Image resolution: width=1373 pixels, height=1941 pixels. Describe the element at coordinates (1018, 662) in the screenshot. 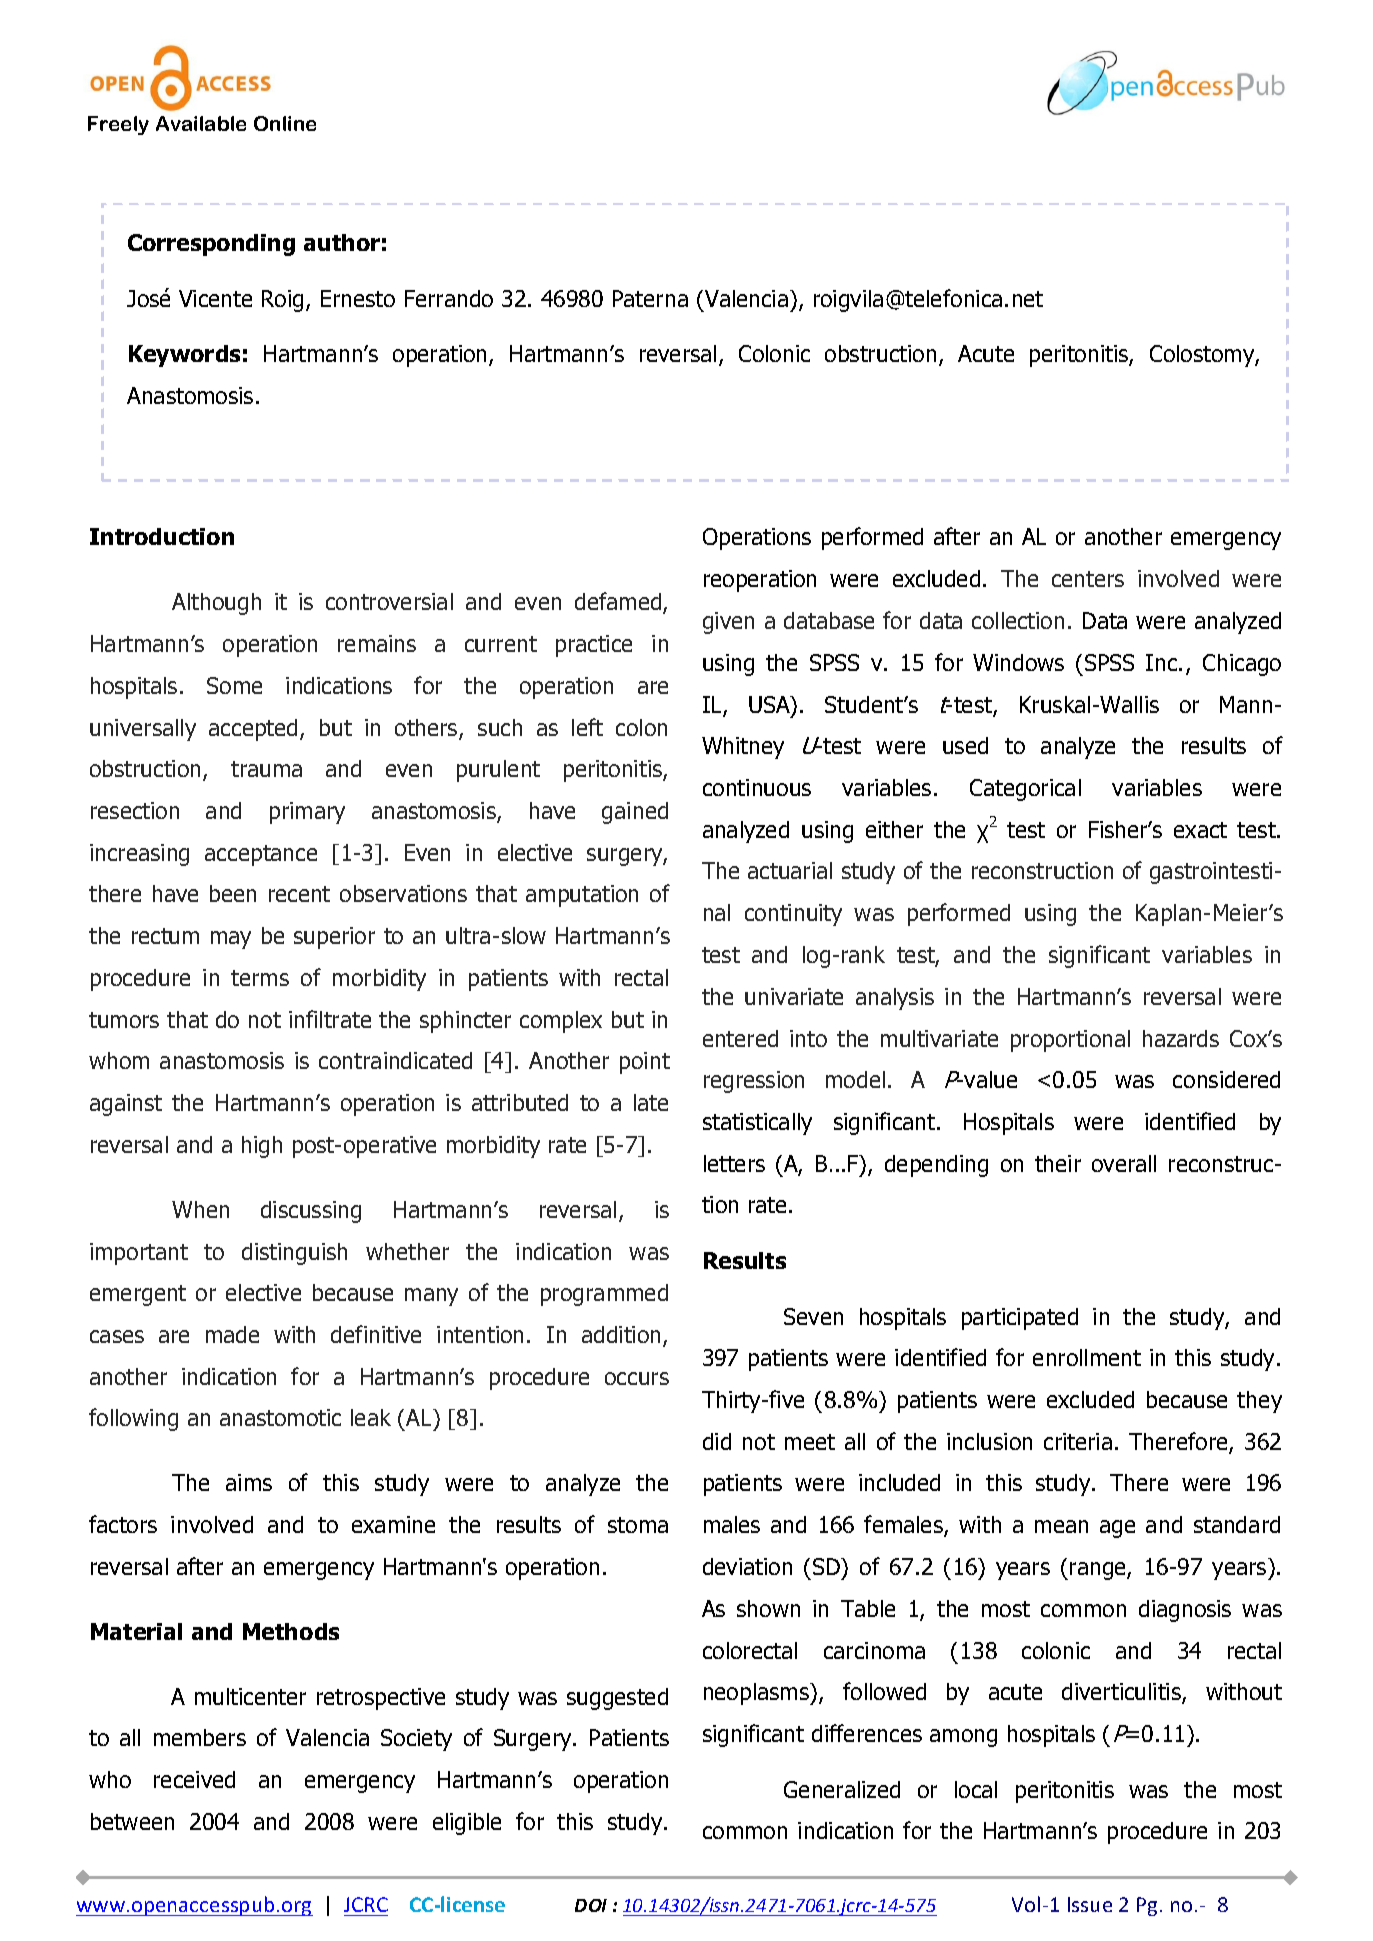

I see `Windows` at that location.
